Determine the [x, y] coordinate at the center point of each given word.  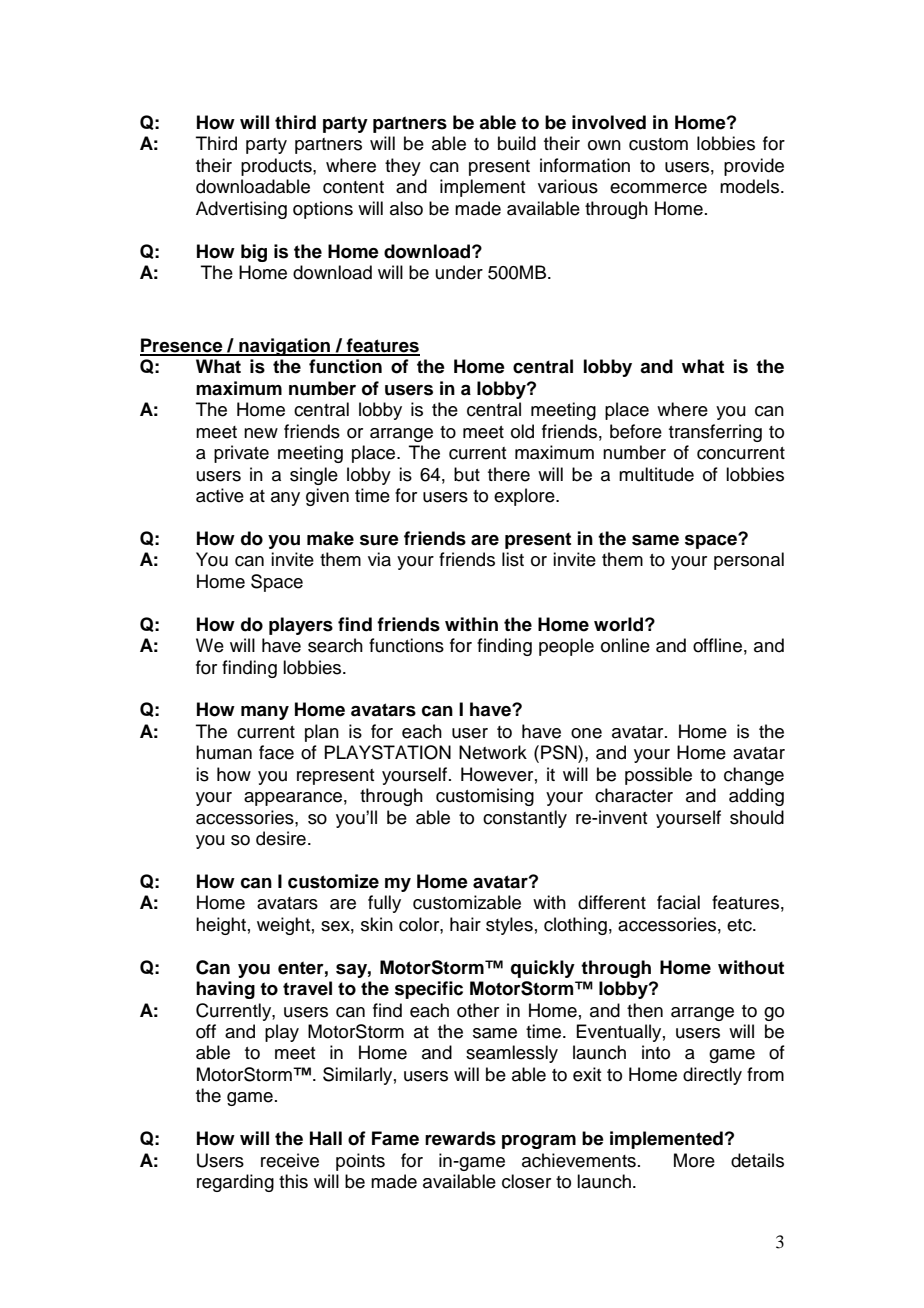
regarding [235, 1183]
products [277, 167]
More [694, 1160]
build [517, 143]
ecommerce [658, 188]
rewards [460, 1138]
